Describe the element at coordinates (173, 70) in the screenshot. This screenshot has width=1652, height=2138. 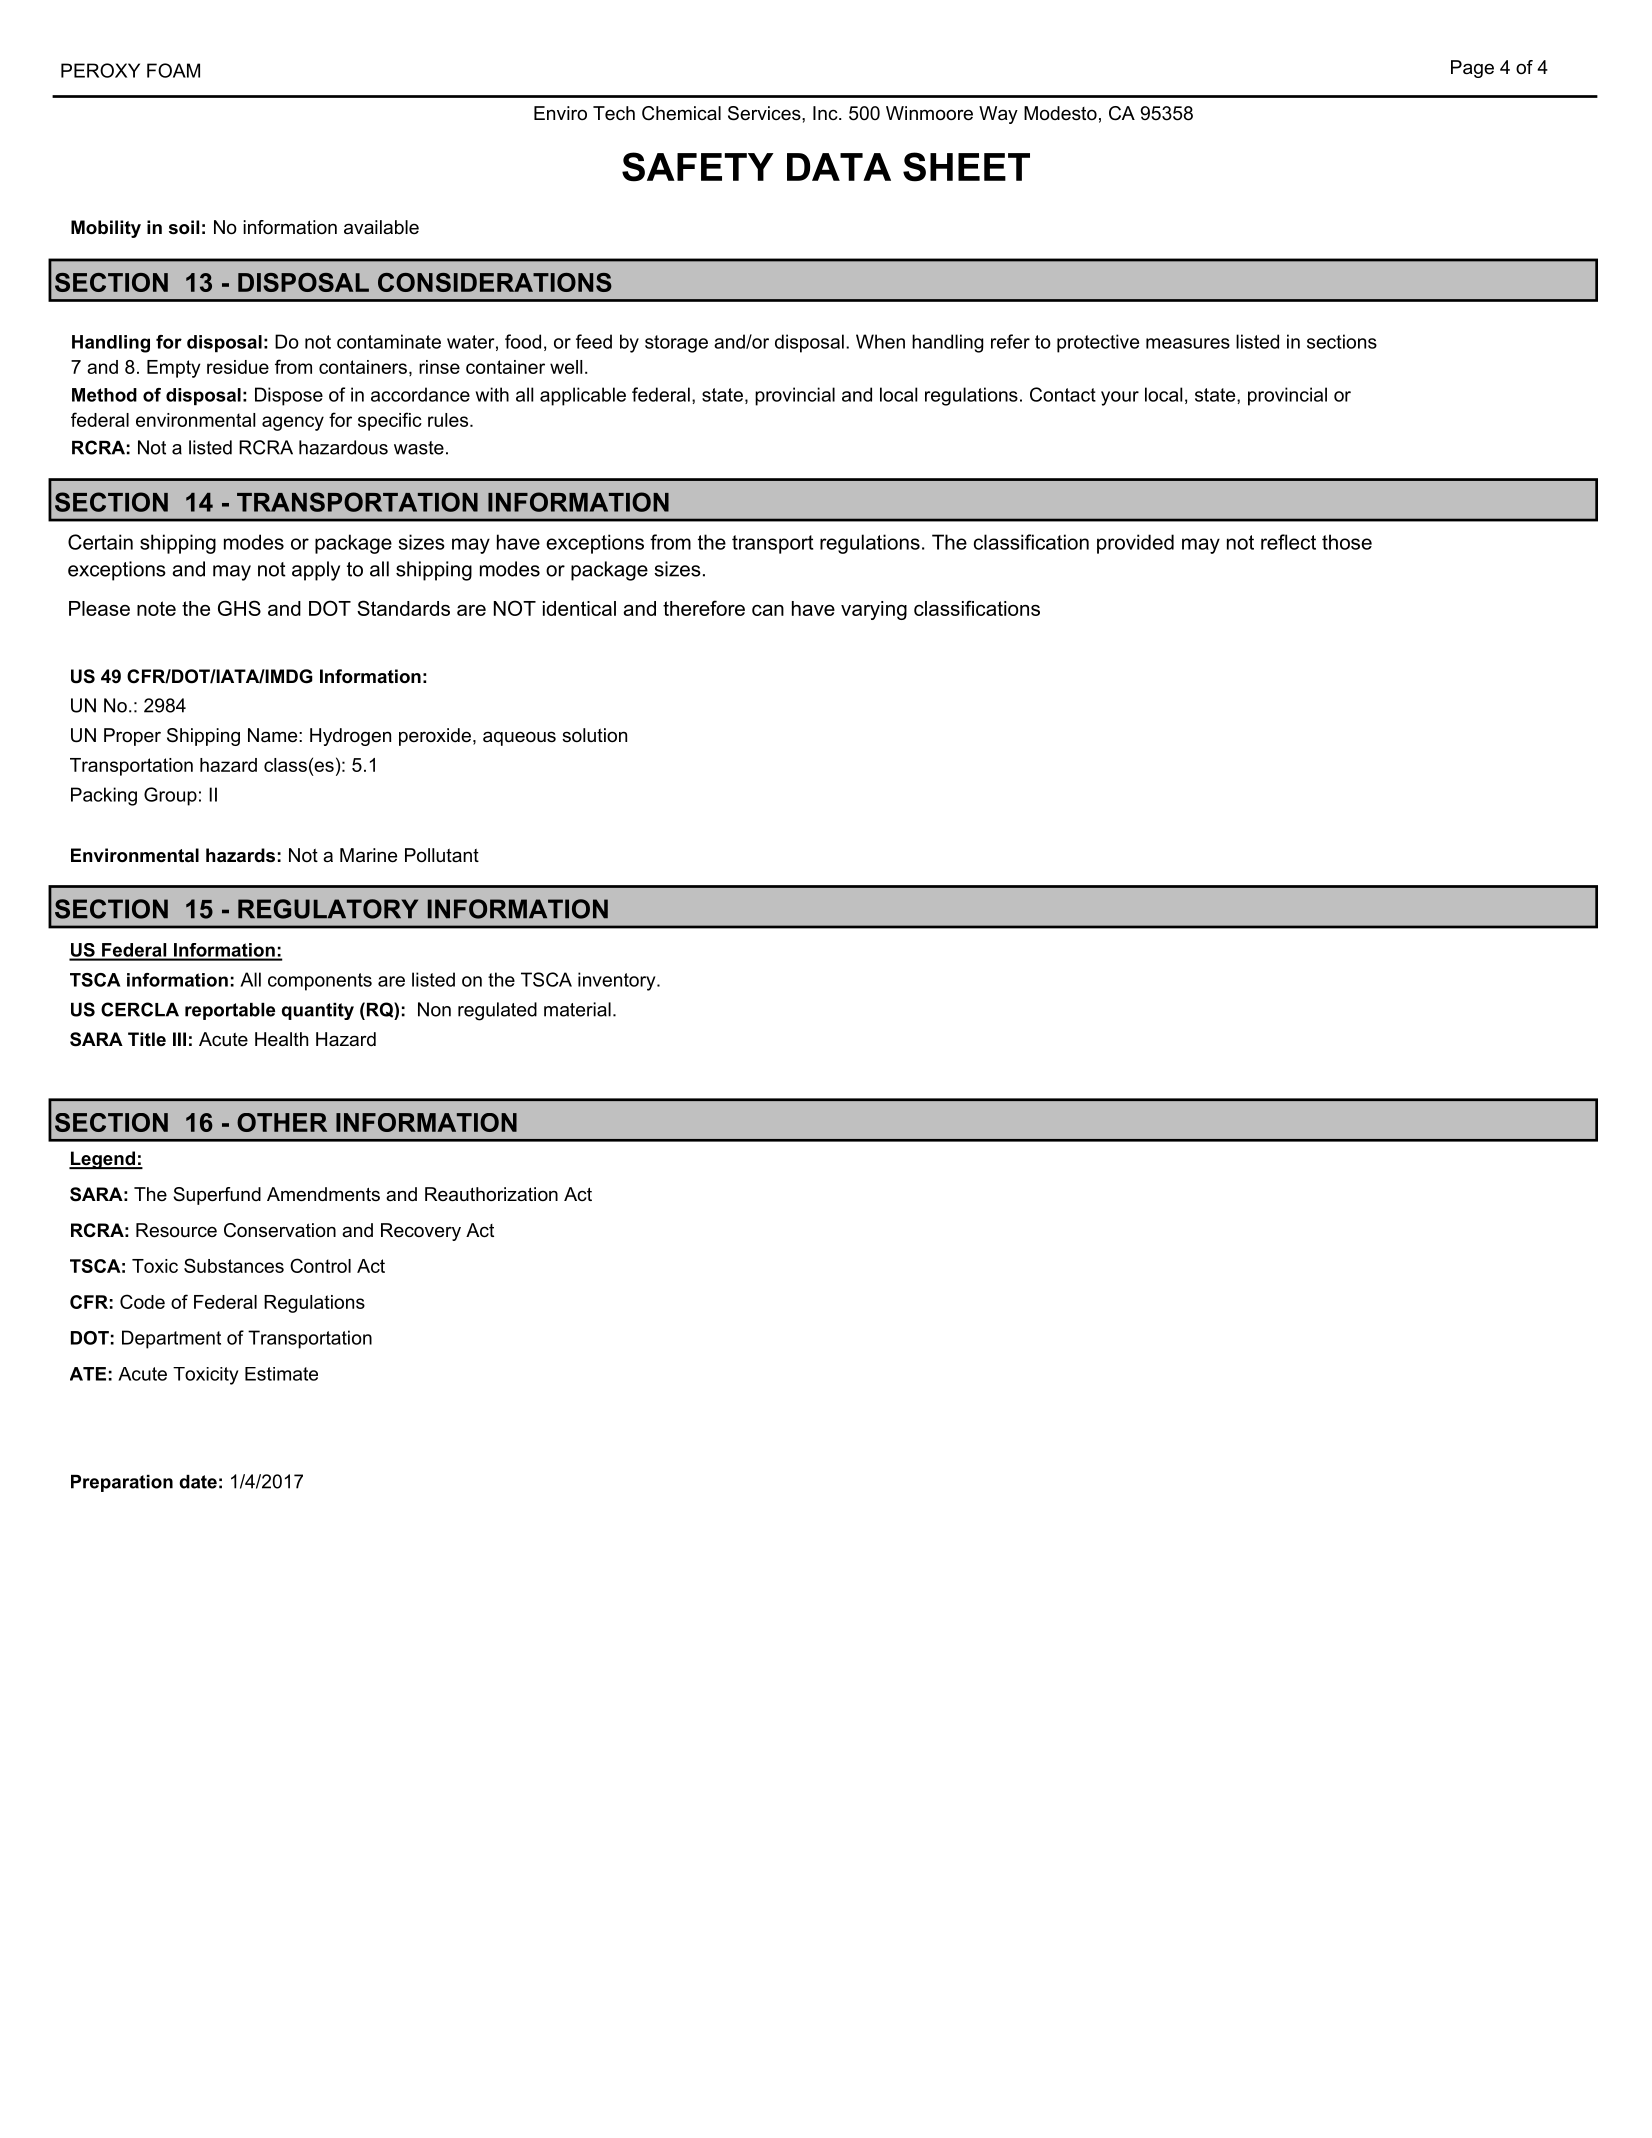
I see `FOAM` at that location.
